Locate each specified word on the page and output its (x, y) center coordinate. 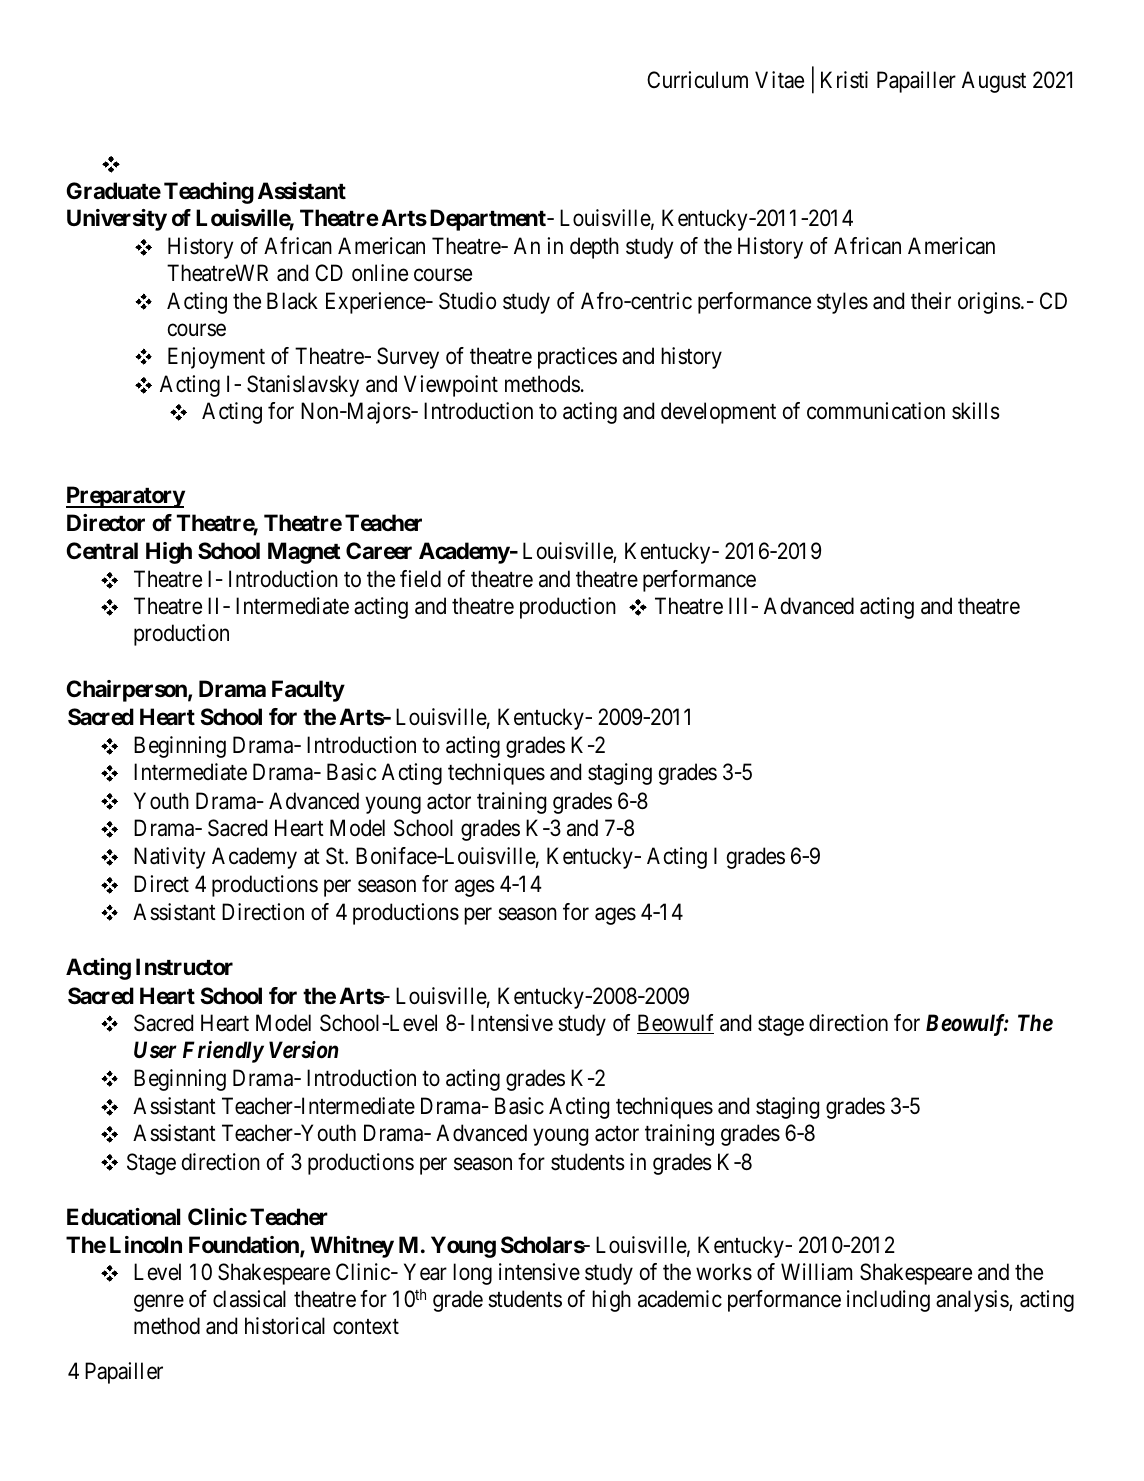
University (117, 220)
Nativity (169, 858)
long (472, 1274)
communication (876, 411)
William (816, 1272)
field (420, 579)
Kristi (844, 80)
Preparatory (125, 497)
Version (303, 1050)
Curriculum (697, 80)
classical (249, 1299)
